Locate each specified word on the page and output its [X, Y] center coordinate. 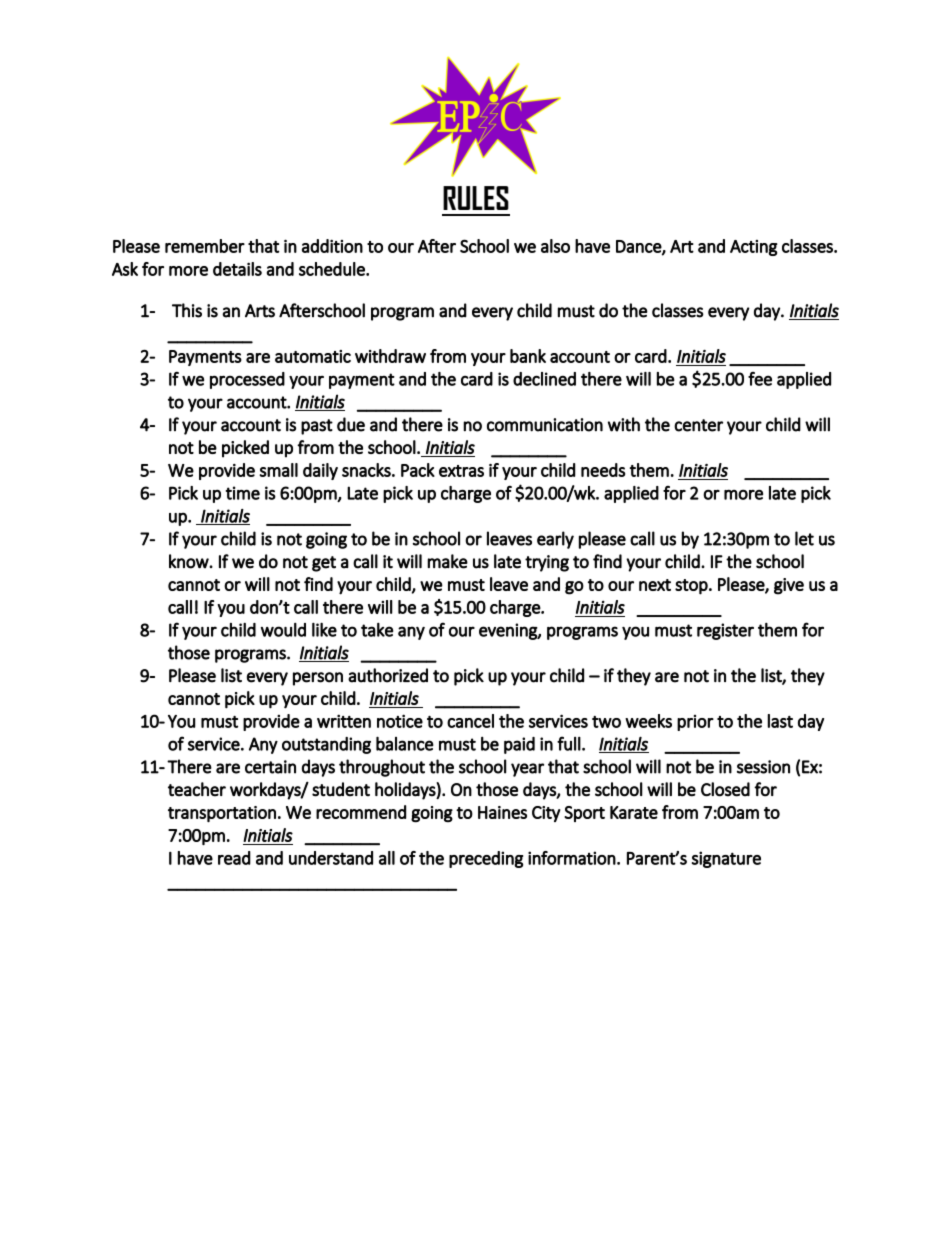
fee [760, 379]
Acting [754, 248]
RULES [476, 198]
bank [528, 356]
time [243, 493]
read [234, 858]
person [318, 679]
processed [247, 380]
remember [205, 246]
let [804, 538]
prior [695, 723]
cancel [470, 721]
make [447, 561]
